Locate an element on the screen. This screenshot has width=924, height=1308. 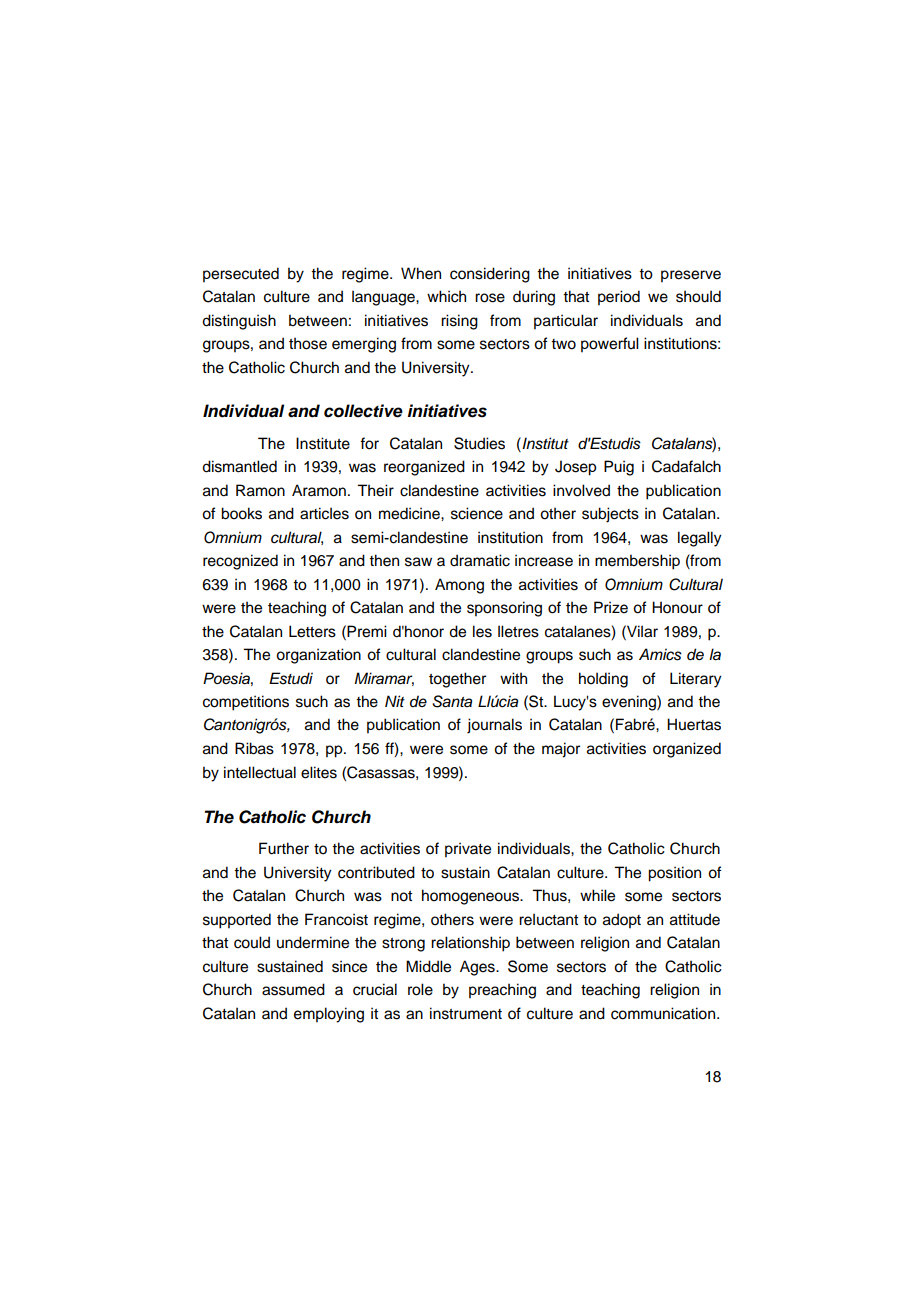
instrument is located at coordinates (466, 1013).
